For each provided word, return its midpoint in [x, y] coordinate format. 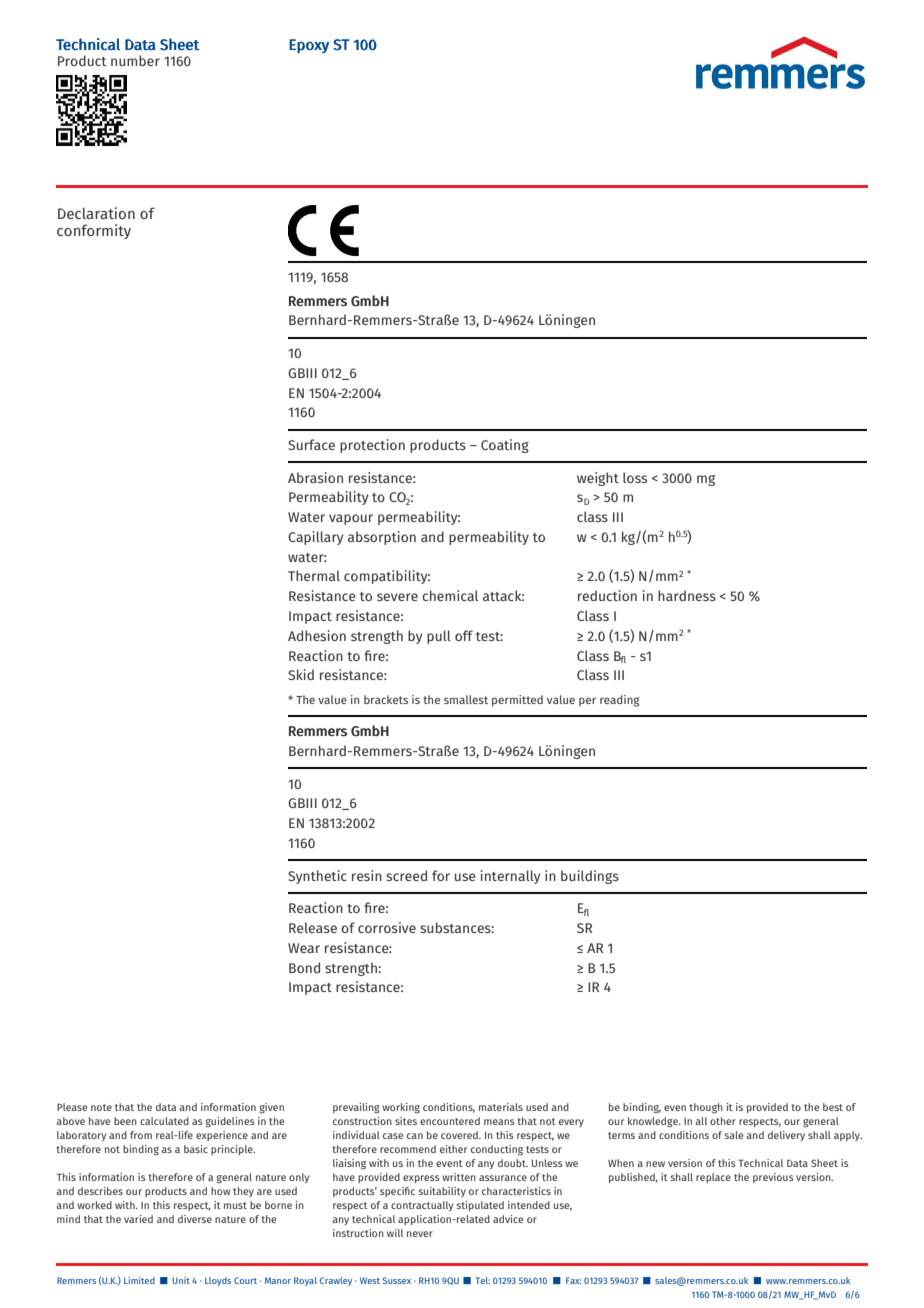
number [135, 60]
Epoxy [309, 46]
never [420, 1234]
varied [138, 1219]
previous [773, 1178]
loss [635, 477]
